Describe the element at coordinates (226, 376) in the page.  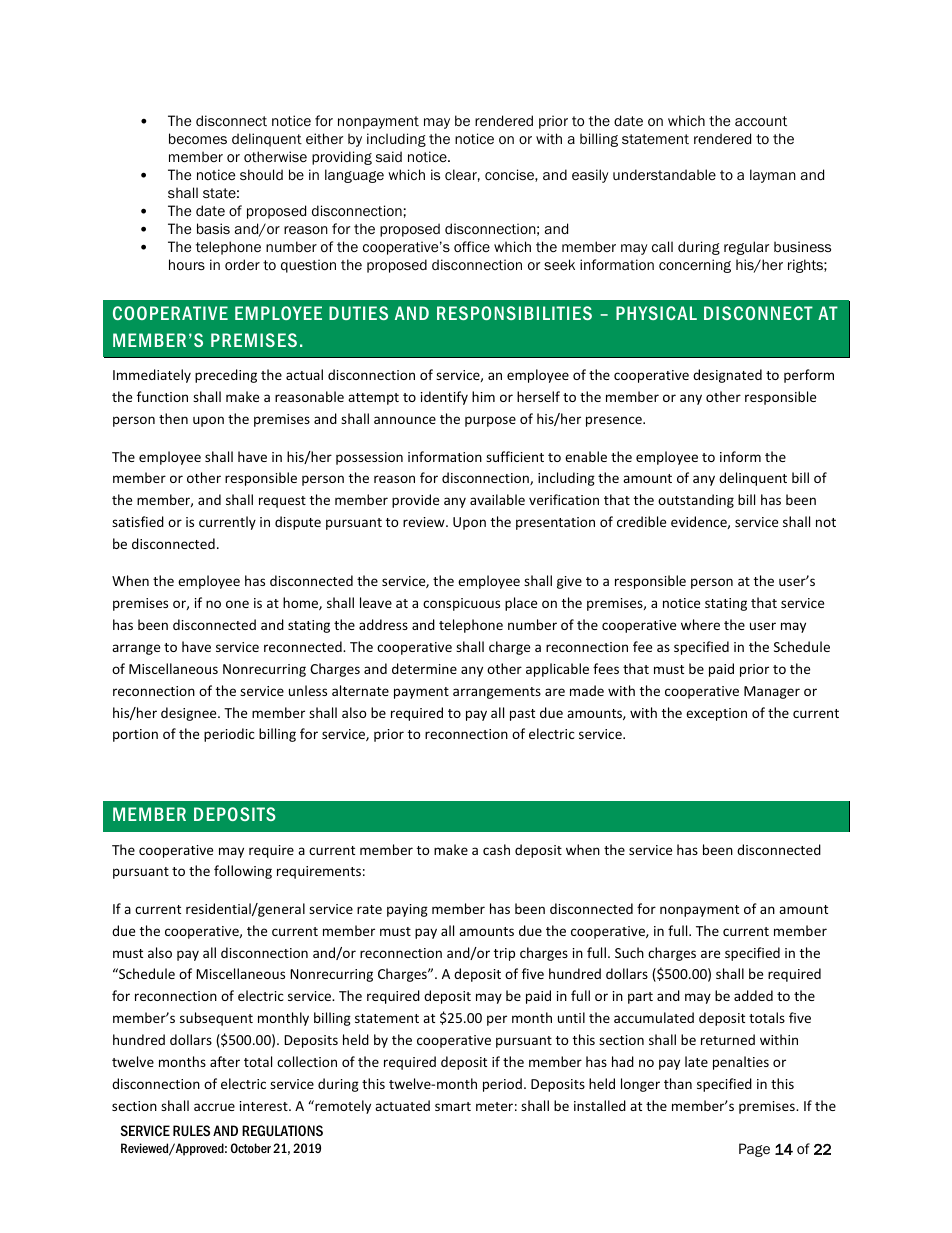
I see `preceding` at that location.
